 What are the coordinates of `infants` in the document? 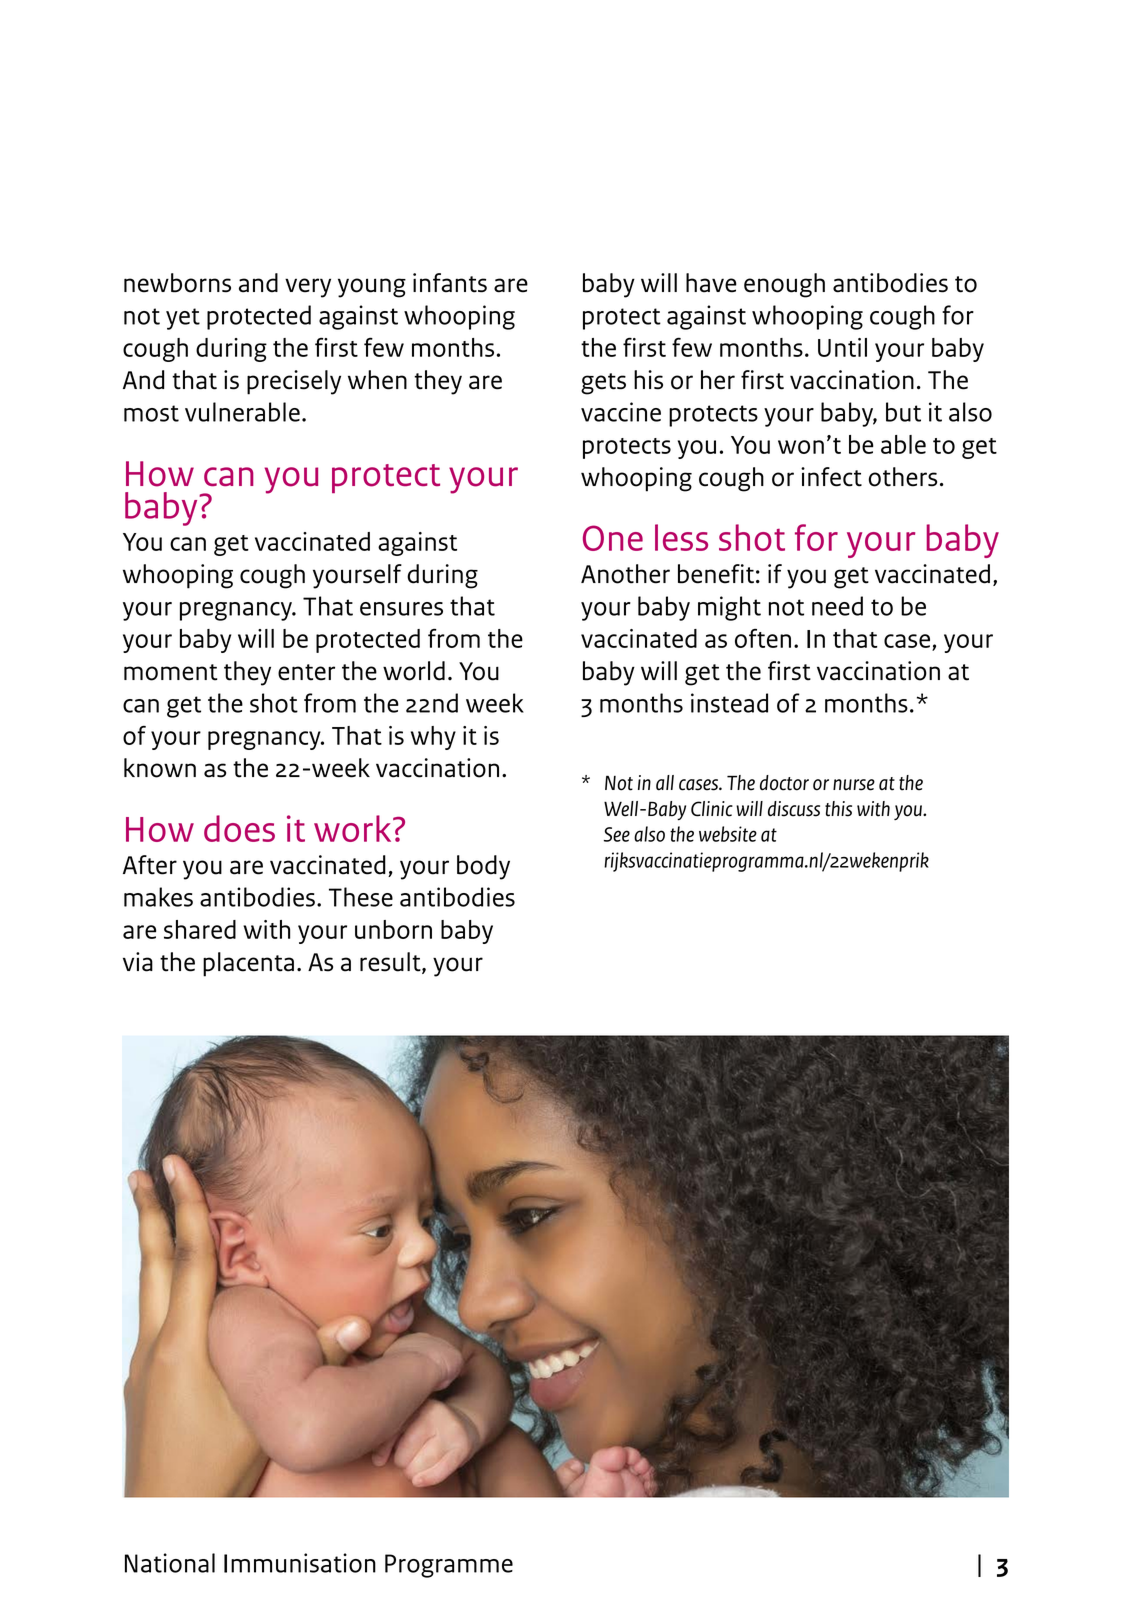 It's located at (450, 283).
